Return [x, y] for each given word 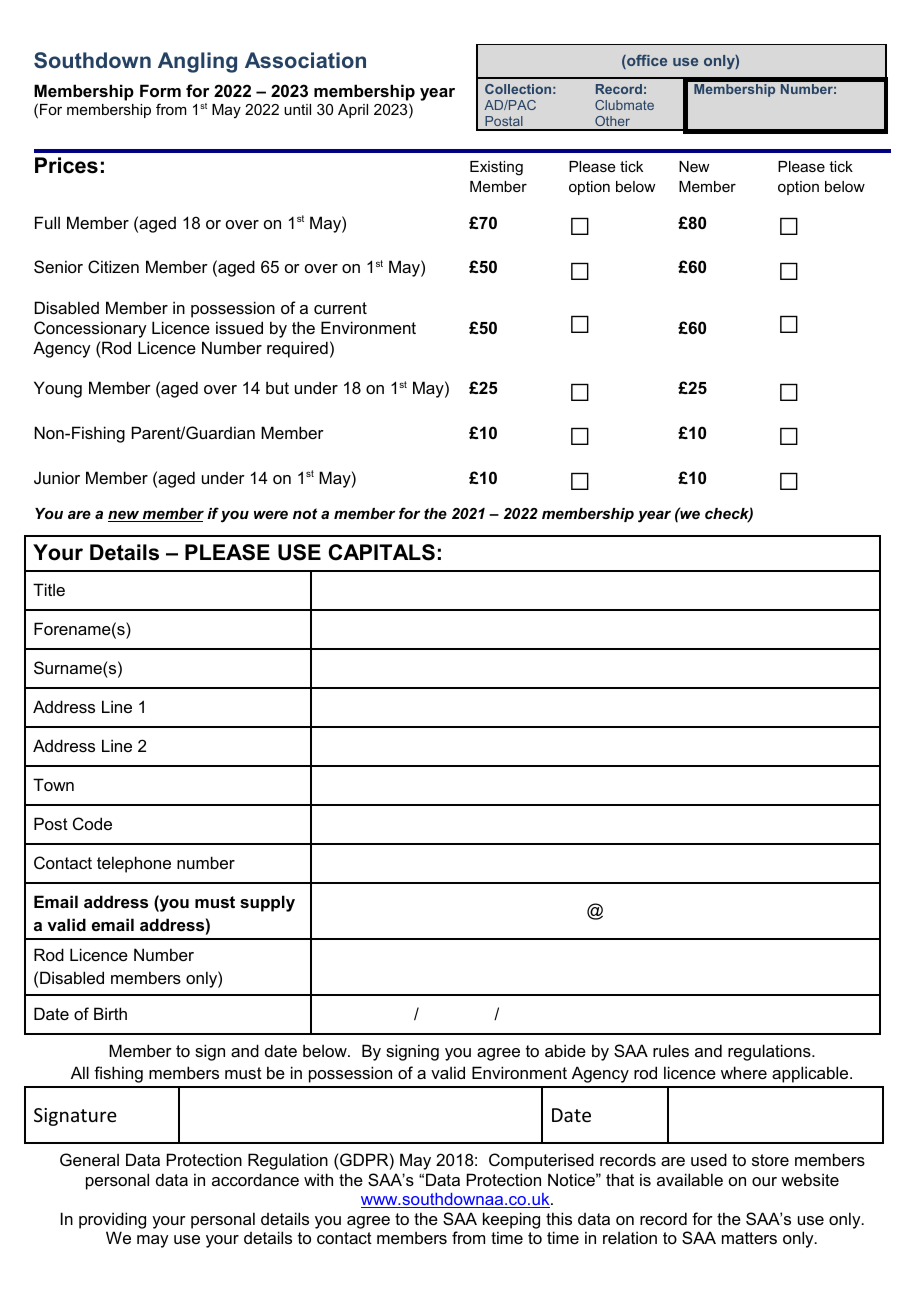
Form [160, 90]
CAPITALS [381, 552]
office [646, 62]
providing [112, 1220]
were [271, 514]
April [353, 111]
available [690, 1179]
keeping [511, 1220]
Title [49, 589]
